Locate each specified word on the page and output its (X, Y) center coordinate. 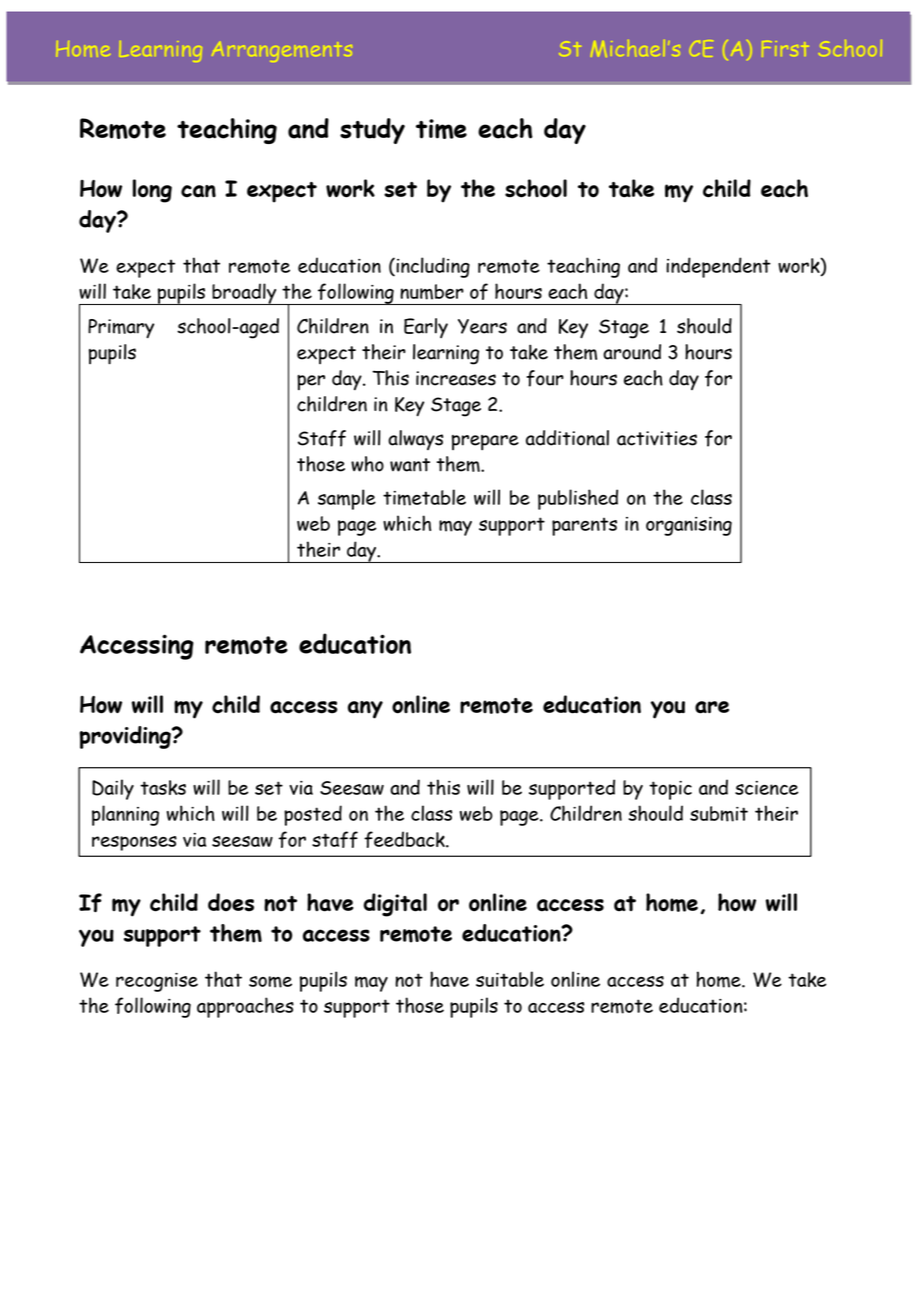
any (365, 710)
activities (657, 438)
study (372, 131)
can (198, 191)
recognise (157, 982)
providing (126, 737)
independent (718, 267)
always (415, 440)
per (311, 382)
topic (670, 790)
